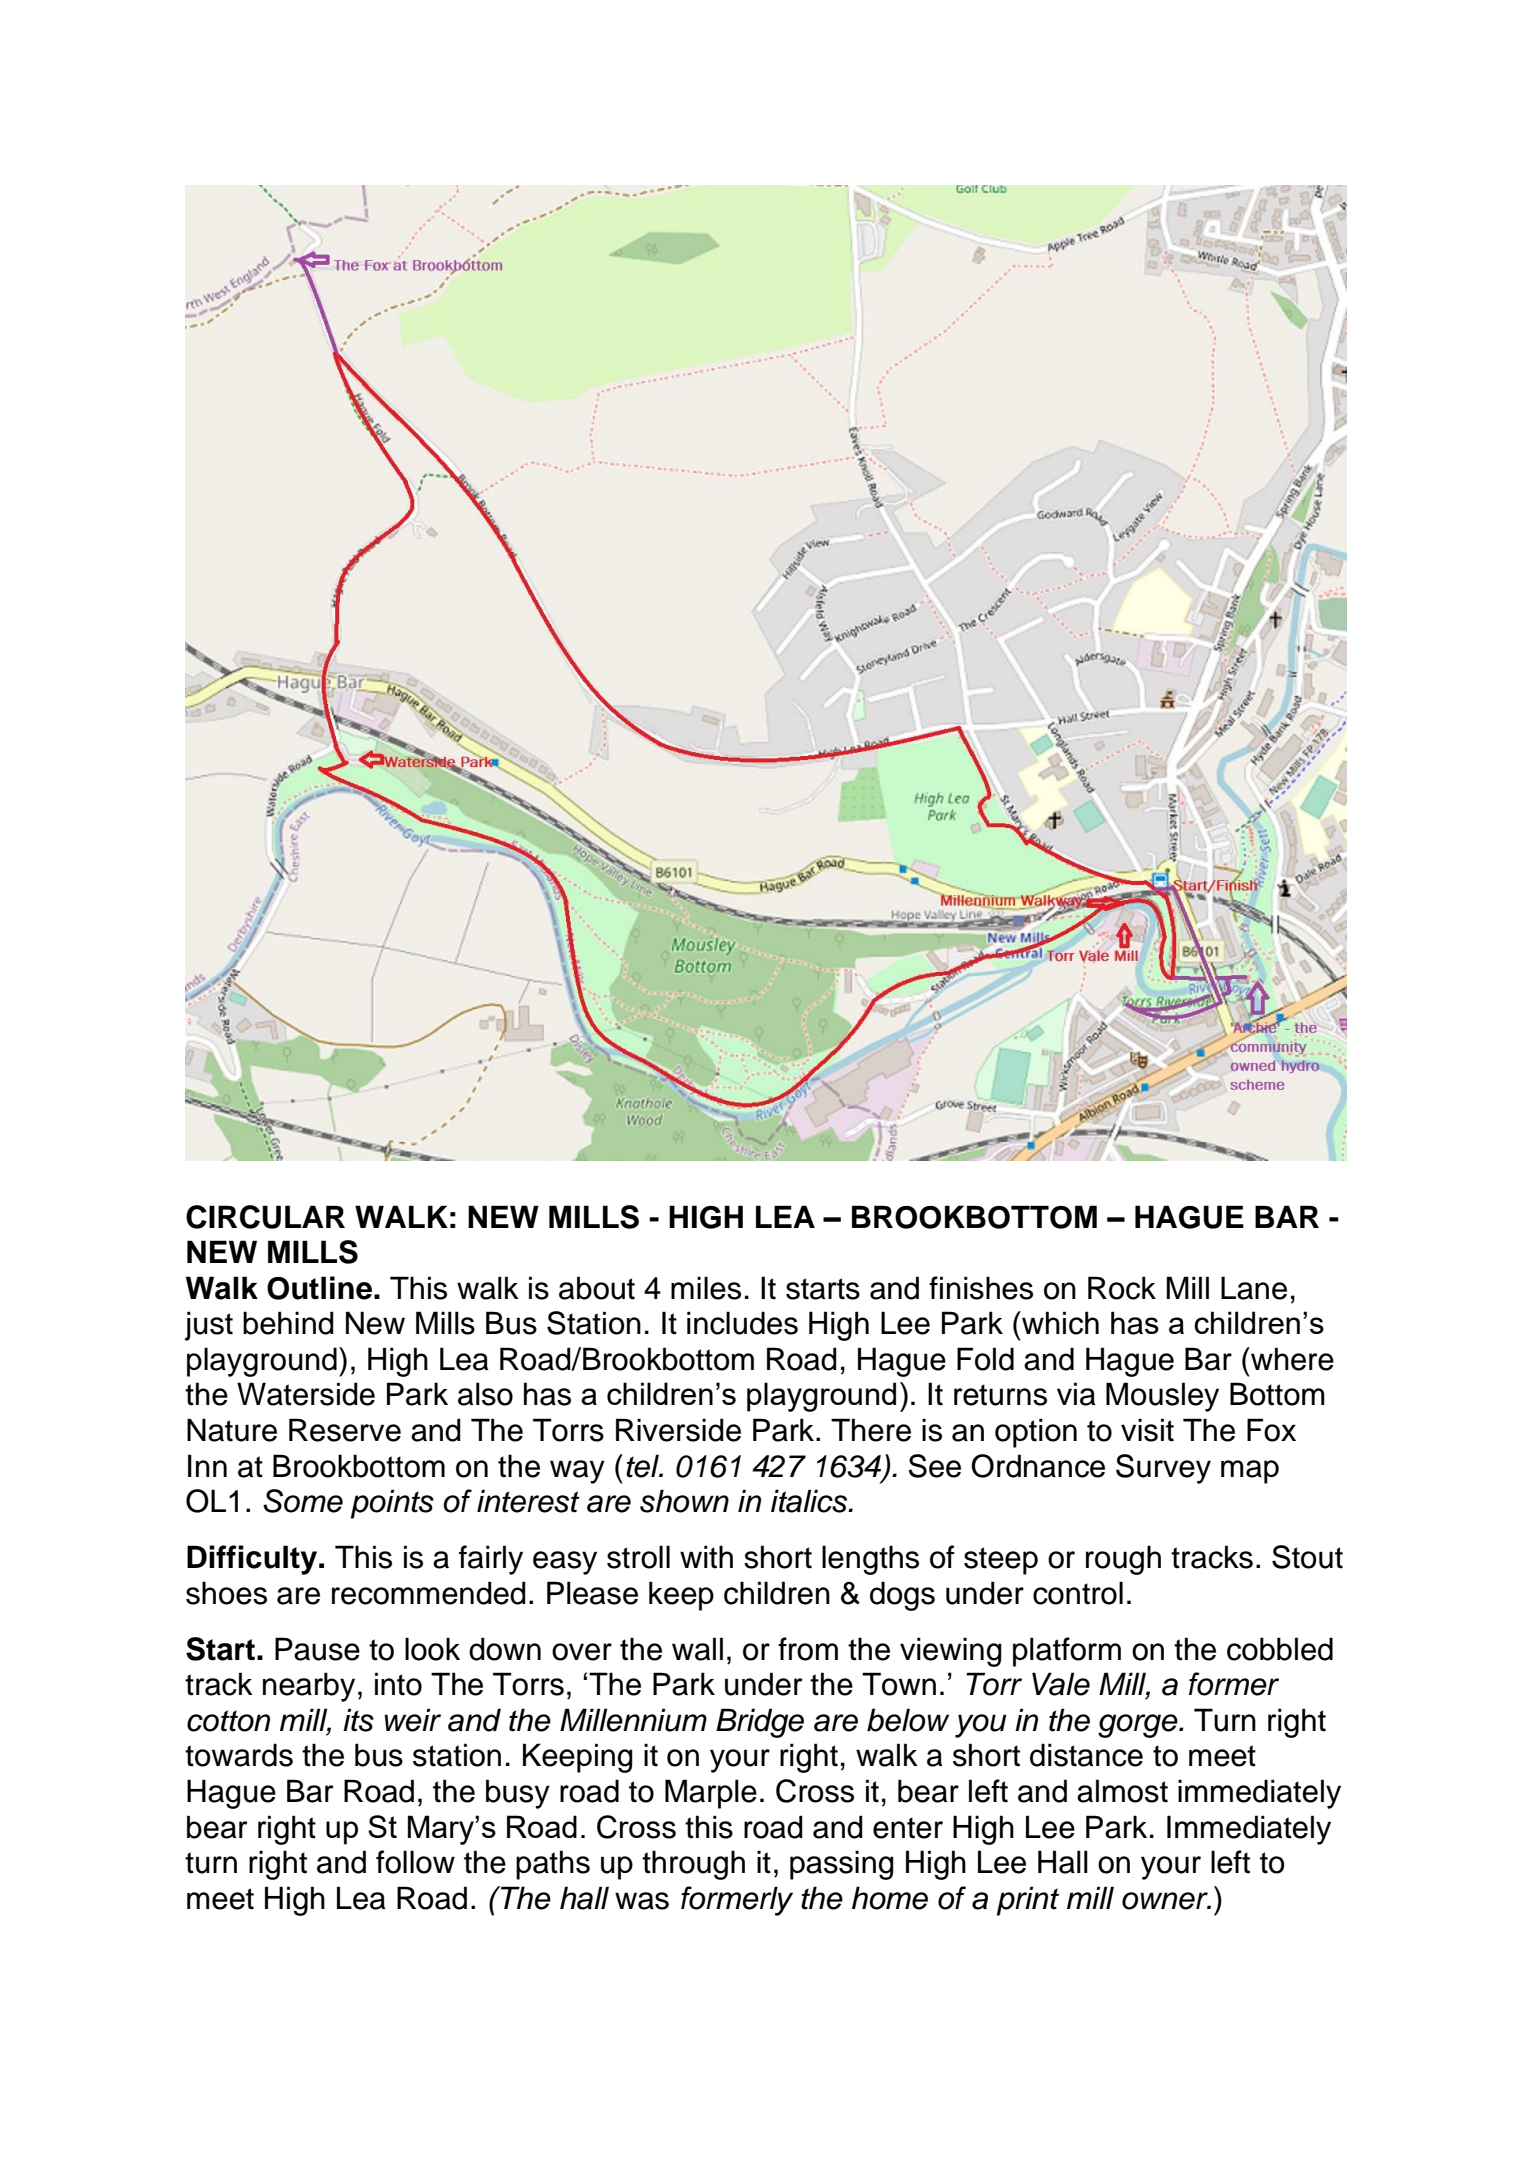 The width and height of the page is (1532, 2169). Describe the element at coordinates (415, 1862) in the page. I see `follow` at that location.
